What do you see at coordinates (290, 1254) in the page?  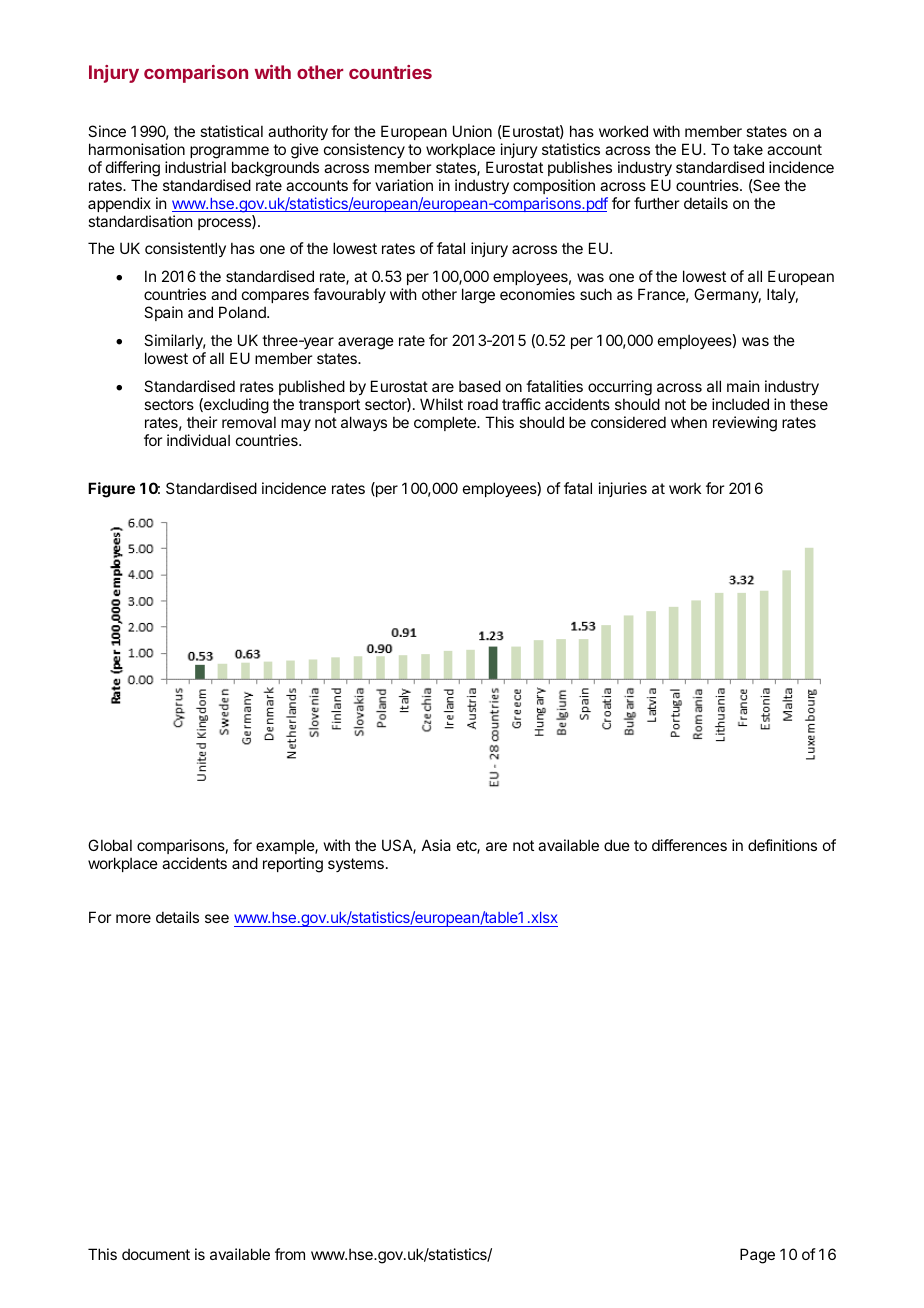 I see `from` at bounding box center [290, 1254].
